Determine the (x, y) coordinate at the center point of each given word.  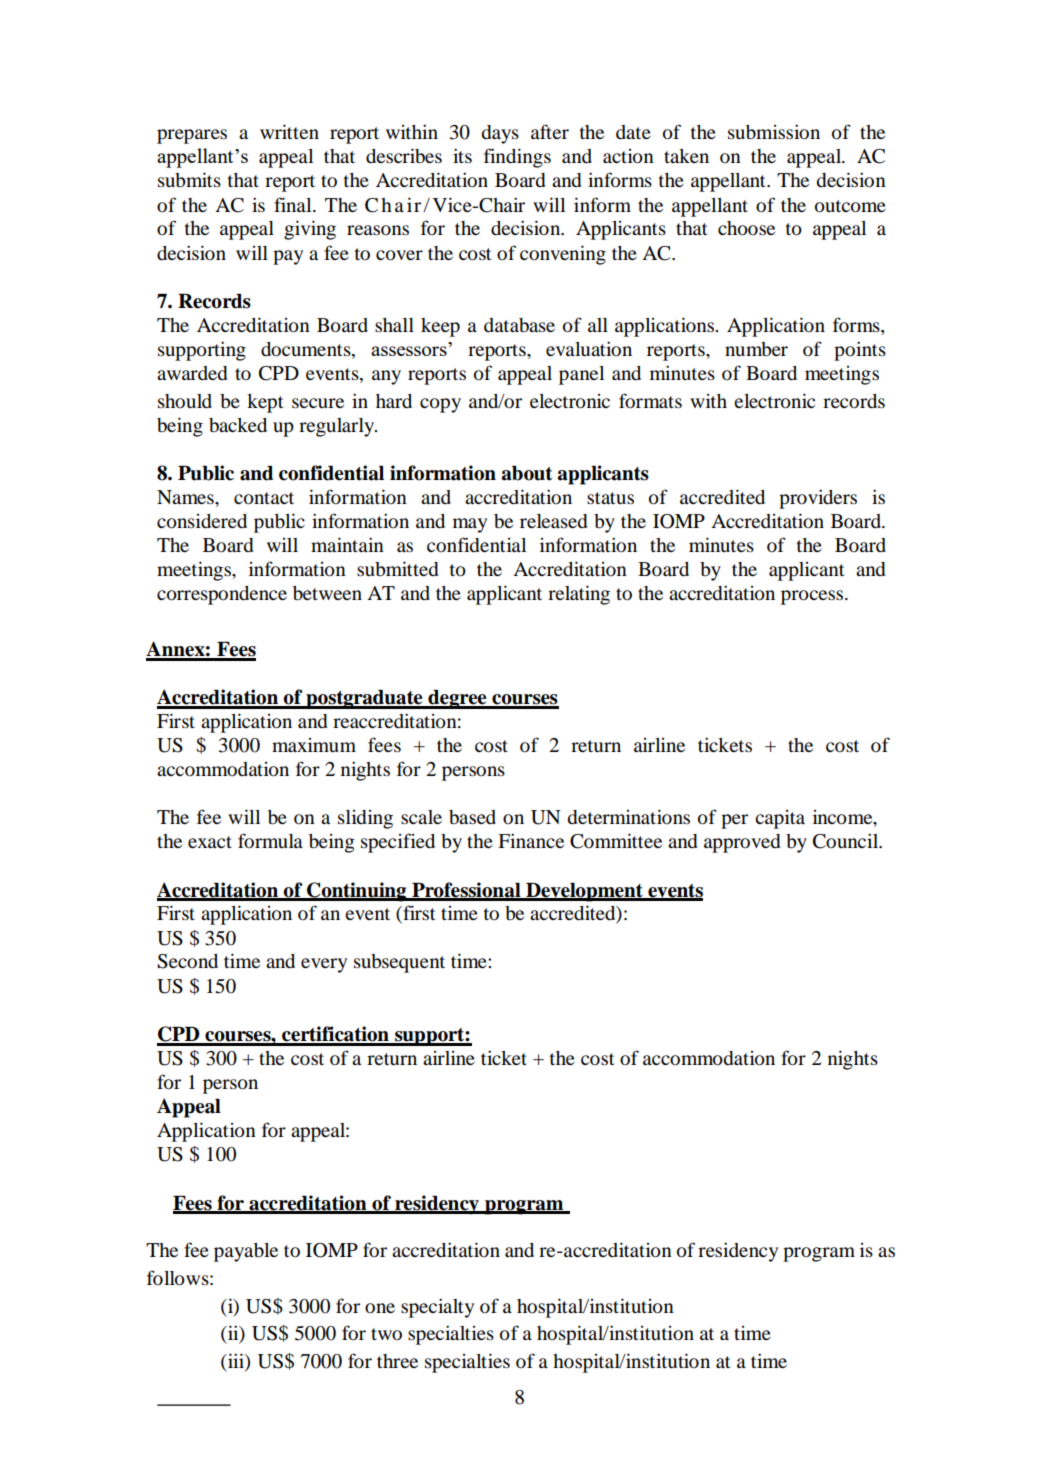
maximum (314, 745)
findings (517, 158)
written (289, 131)
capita (780, 819)
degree (457, 699)
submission (774, 132)
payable (246, 1252)
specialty (437, 1308)
